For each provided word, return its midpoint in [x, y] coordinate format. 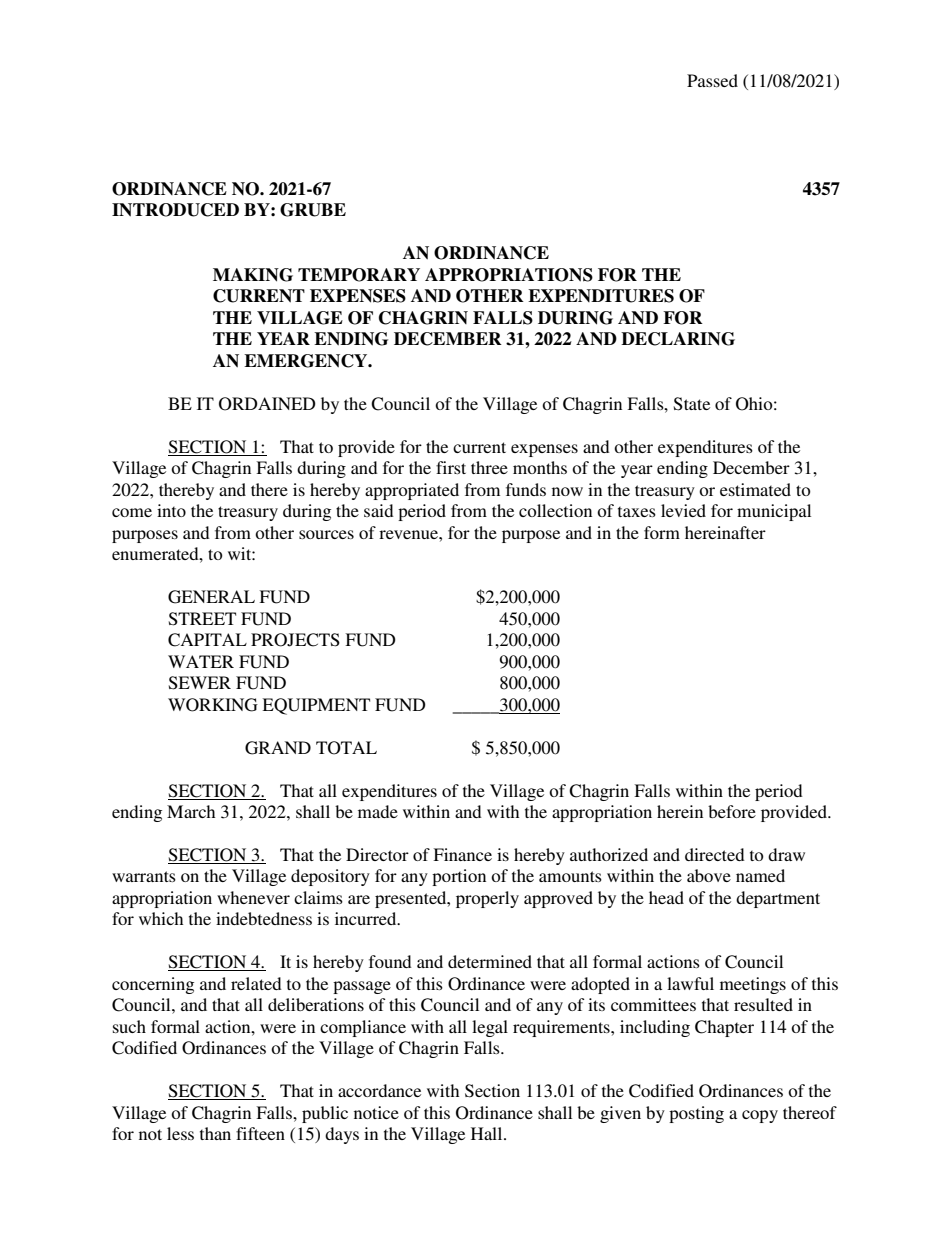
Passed [712, 80]
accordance [379, 1090]
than [215, 1133]
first [451, 467]
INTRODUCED [175, 210]
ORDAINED [267, 404]
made [378, 811]
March [191, 811]
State [692, 404]
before [732, 811]
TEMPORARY [359, 275]
